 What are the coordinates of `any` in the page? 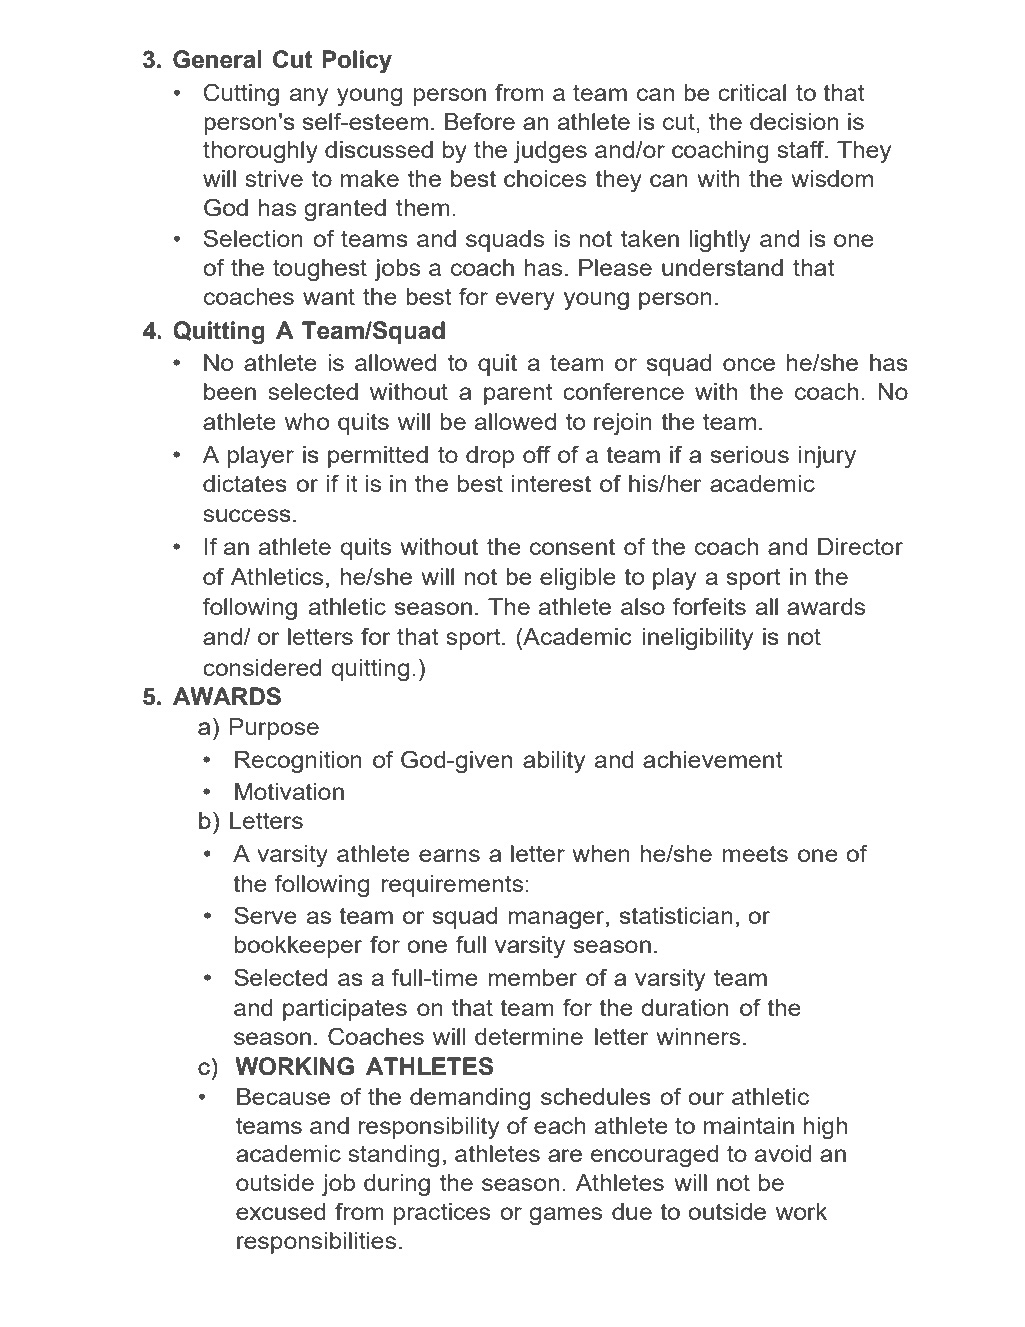 It's located at (309, 97).
